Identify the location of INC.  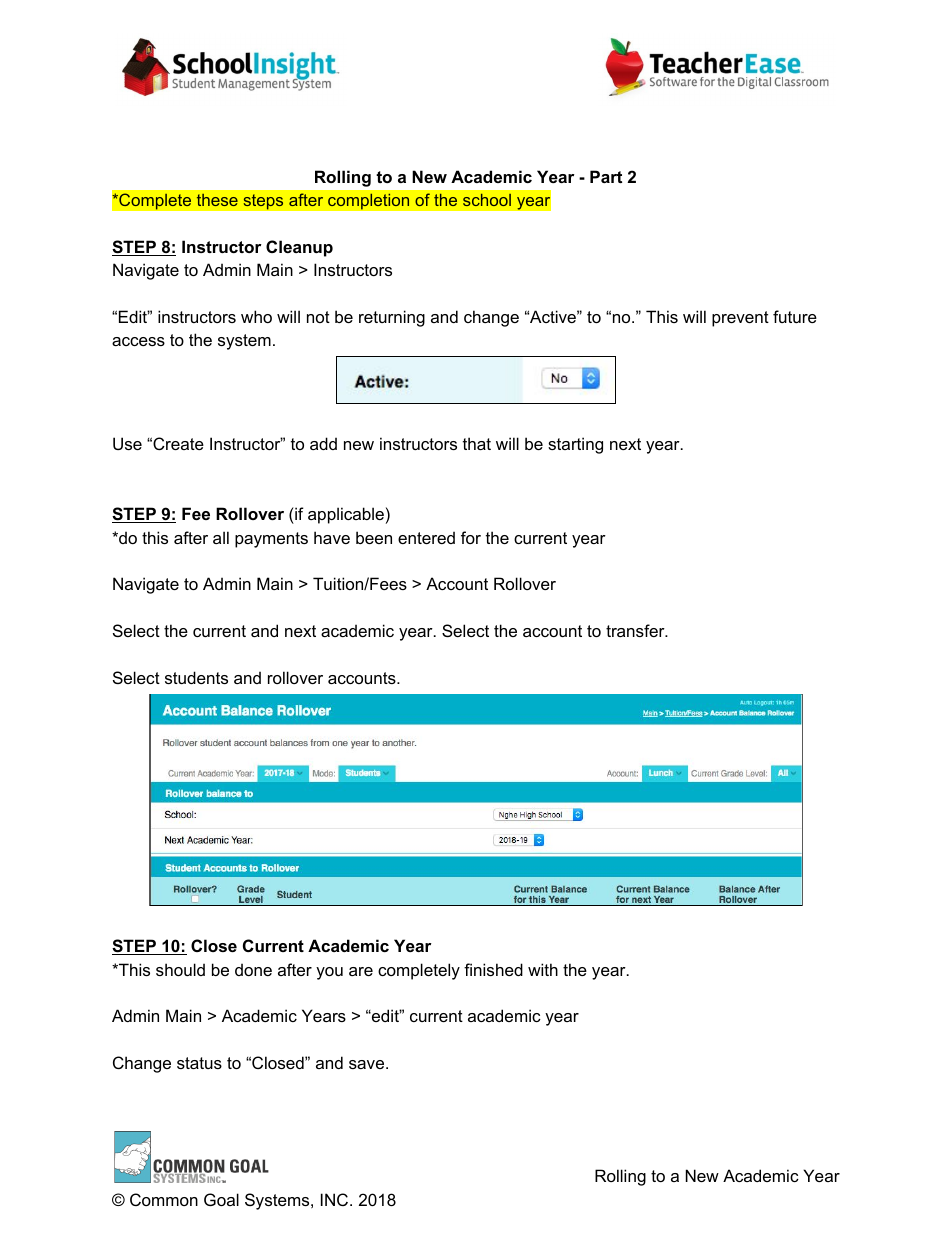
(336, 1199).
